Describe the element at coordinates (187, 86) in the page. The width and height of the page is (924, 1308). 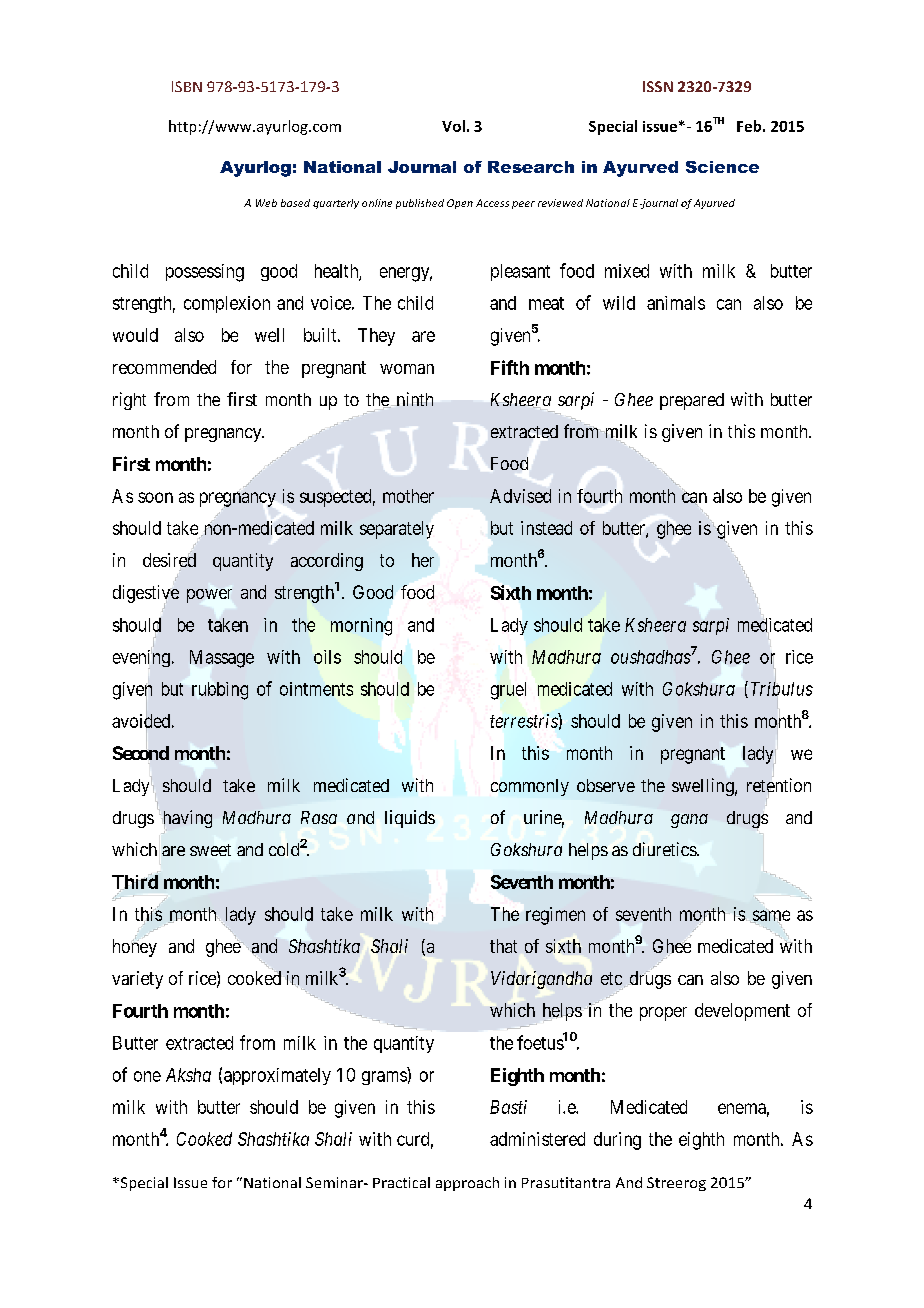
I see `ISBN` at that location.
